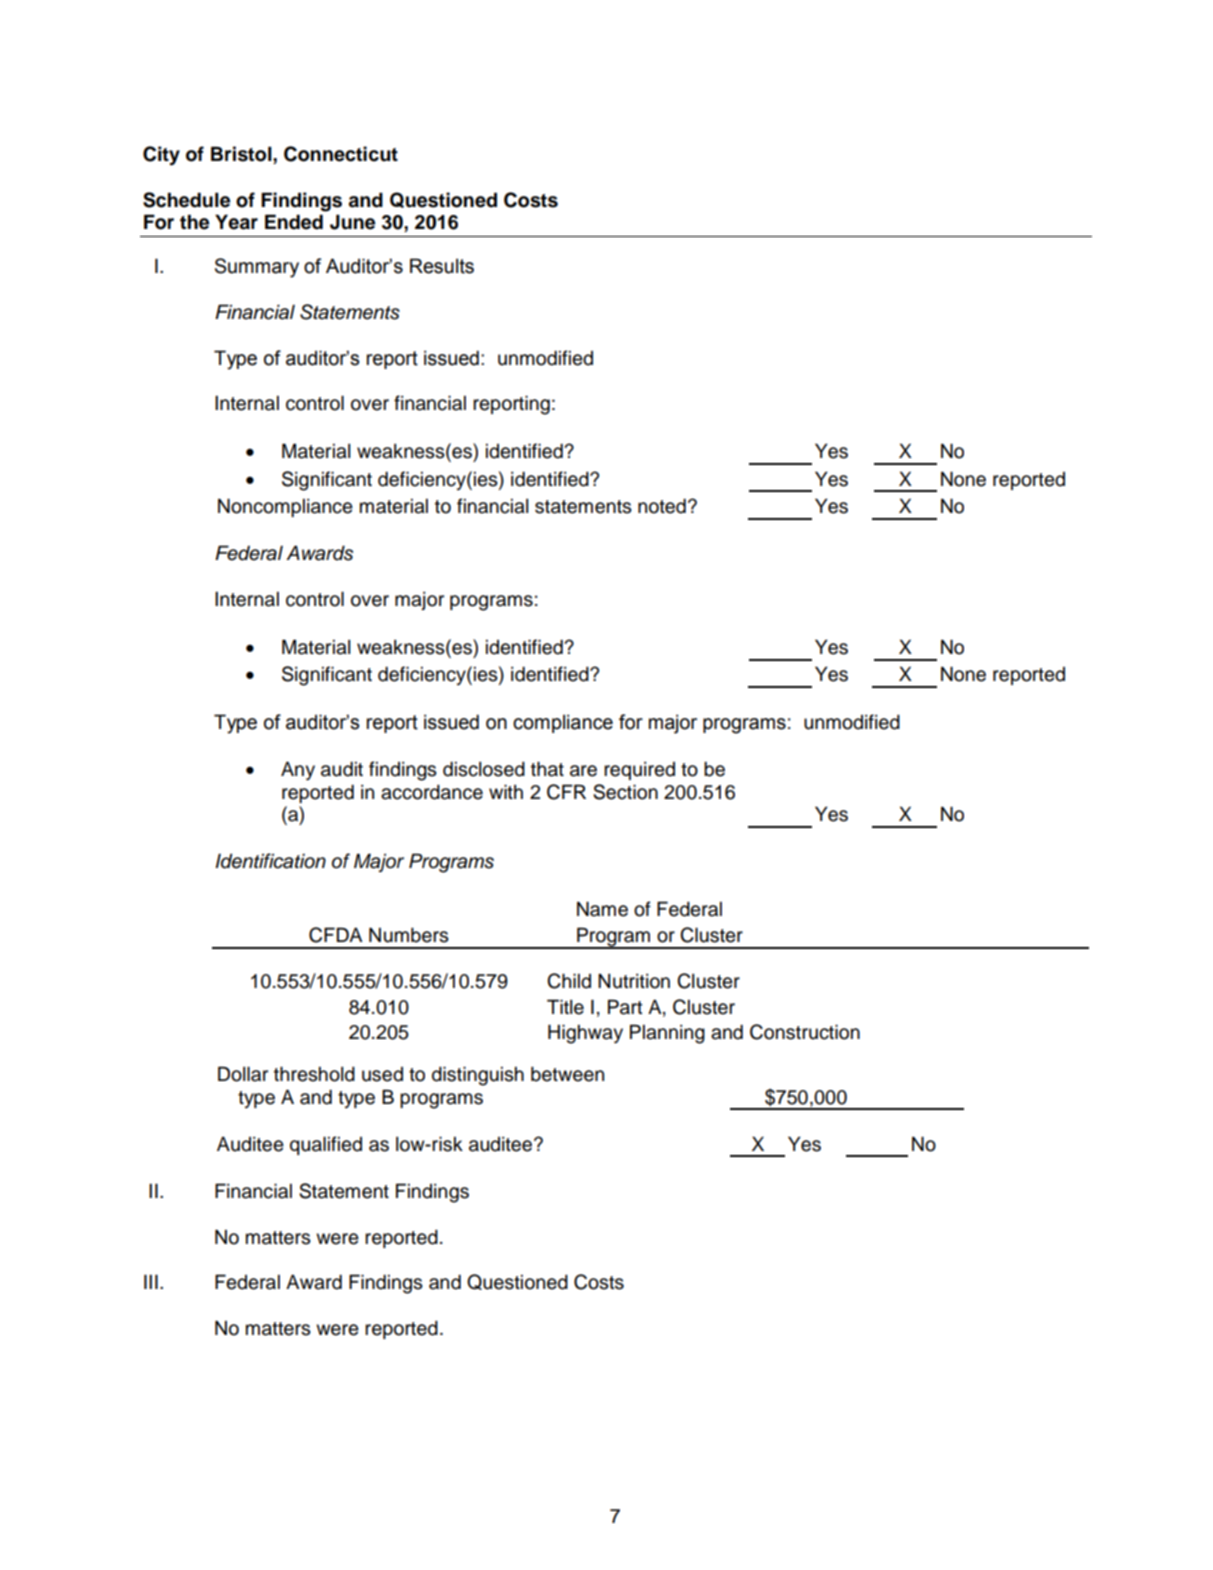  Describe the element at coordinates (484, 769) in the screenshot. I see `disclosed` at that location.
